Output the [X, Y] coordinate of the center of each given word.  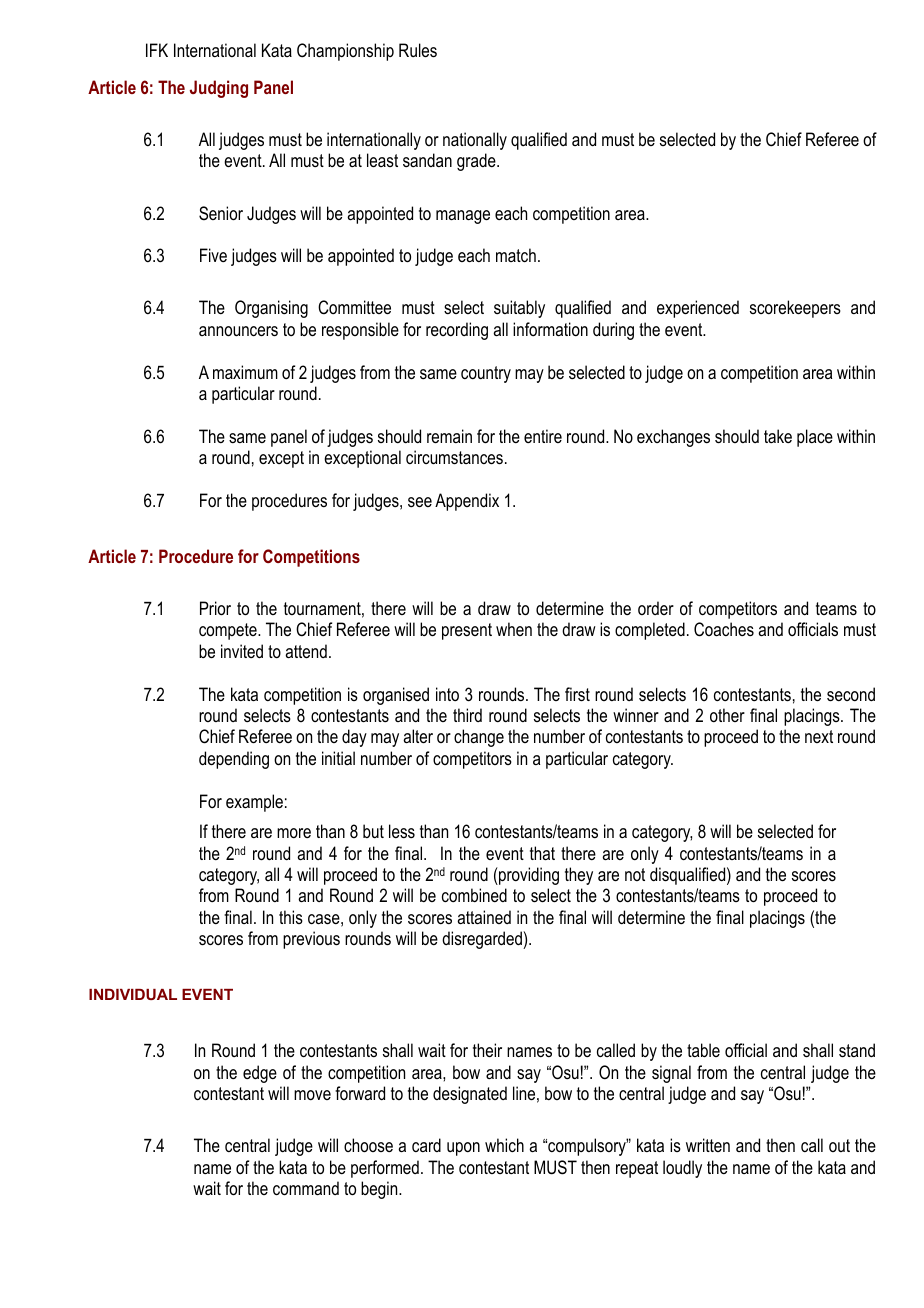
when [514, 629]
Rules [418, 50]
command [306, 1188]
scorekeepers [795, 309]
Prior [215, 608]
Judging [219, 89]
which [504, 1145]
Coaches [724, 629]
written [708, 1145]
